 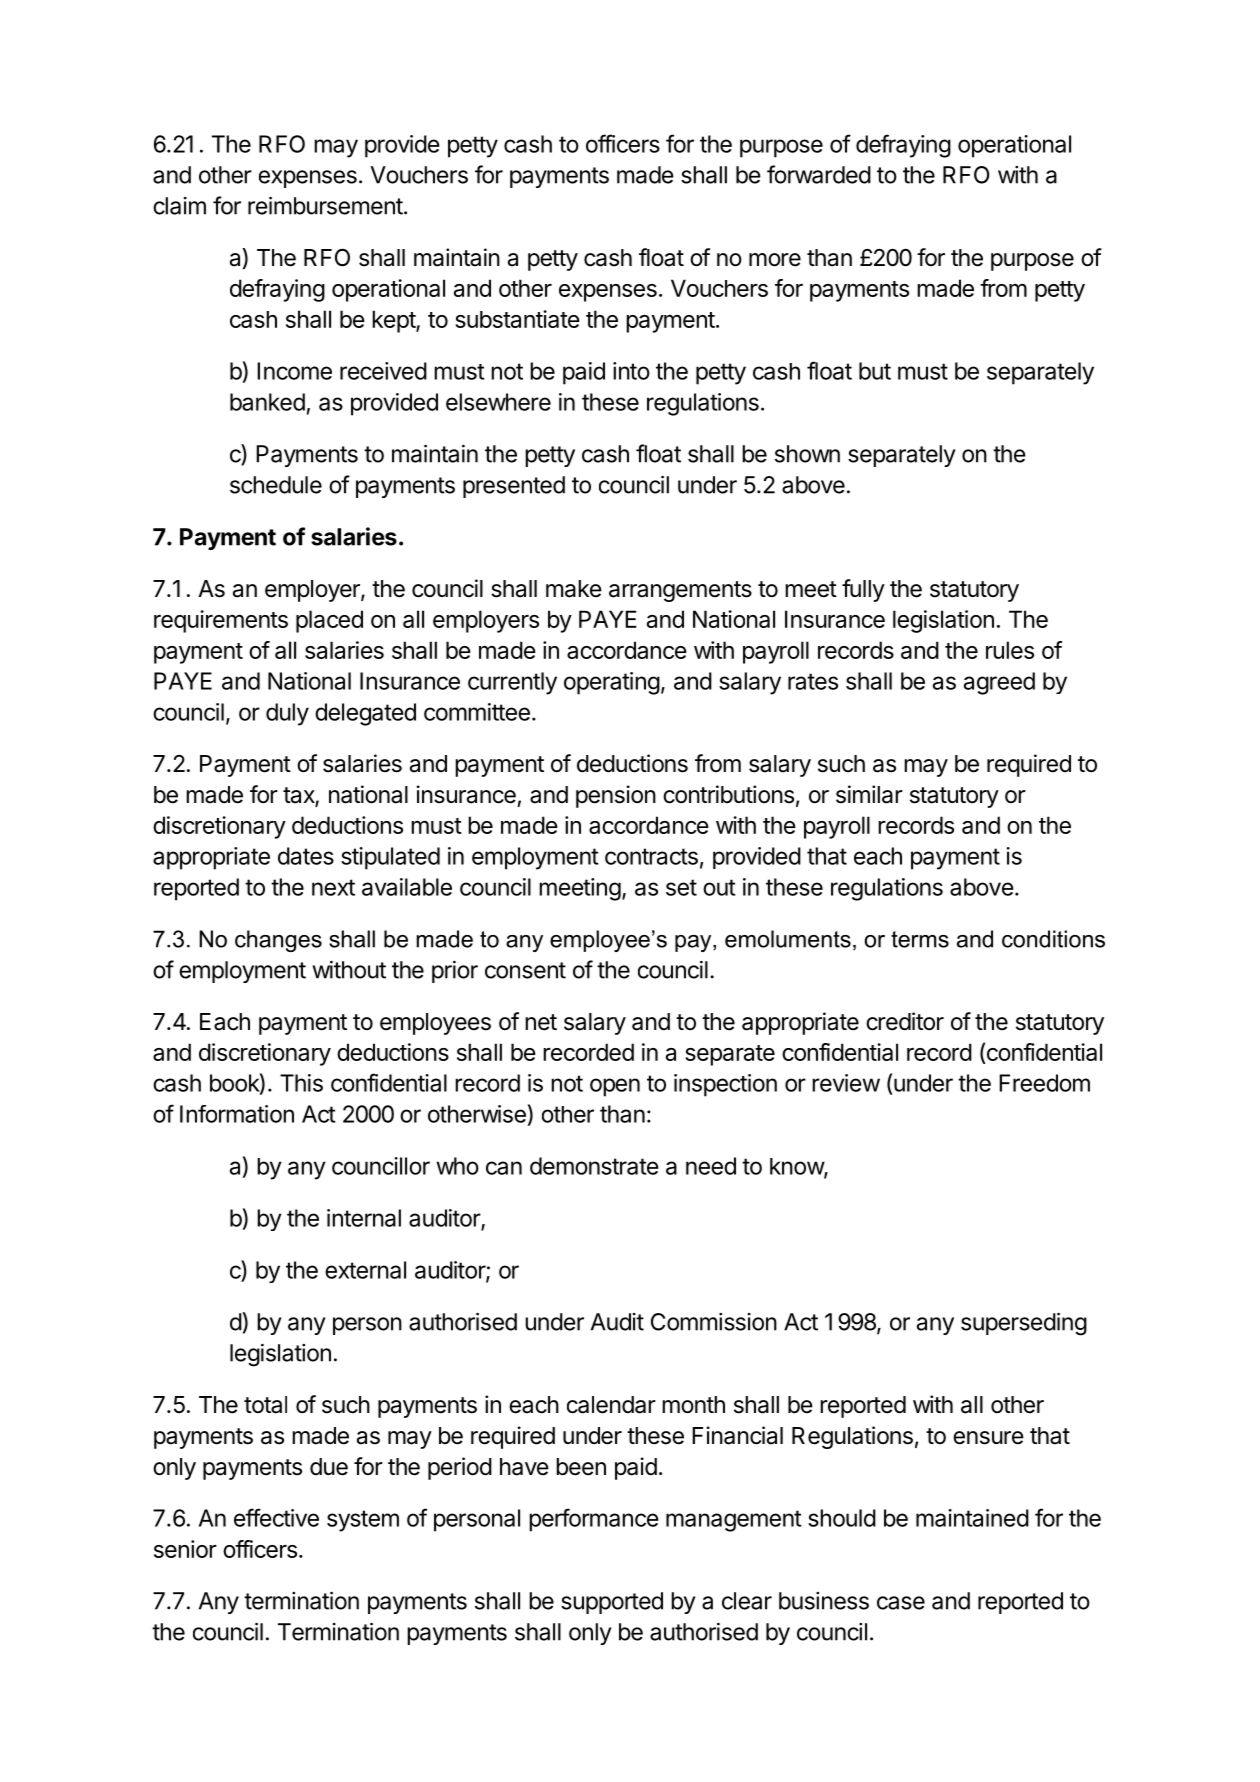 I want to click on reimbursement, so click(x=325, y=205).
